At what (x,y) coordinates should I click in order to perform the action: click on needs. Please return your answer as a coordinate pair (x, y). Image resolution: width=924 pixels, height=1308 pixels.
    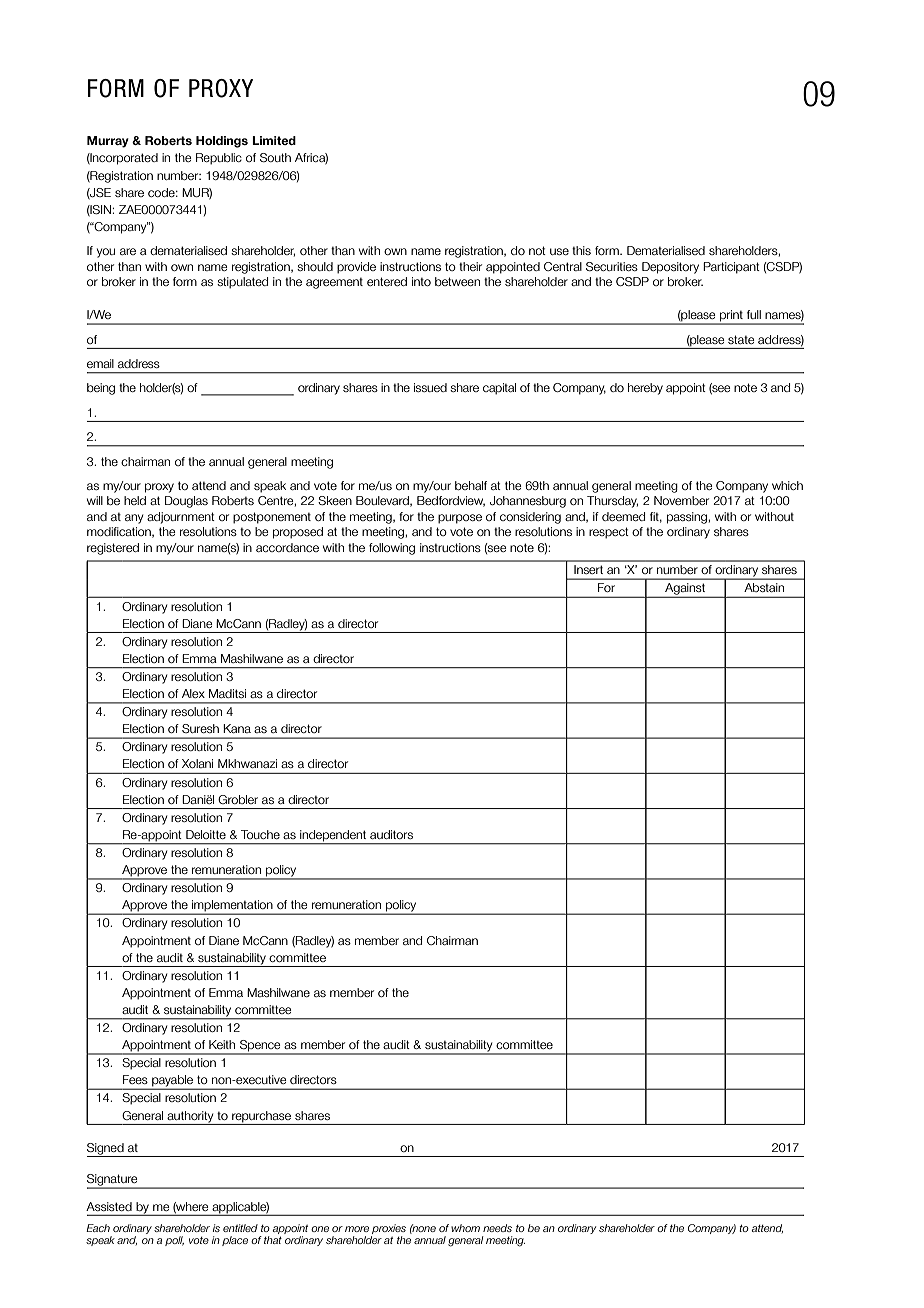
    Looking at the image, I should click on (497, 1228).
